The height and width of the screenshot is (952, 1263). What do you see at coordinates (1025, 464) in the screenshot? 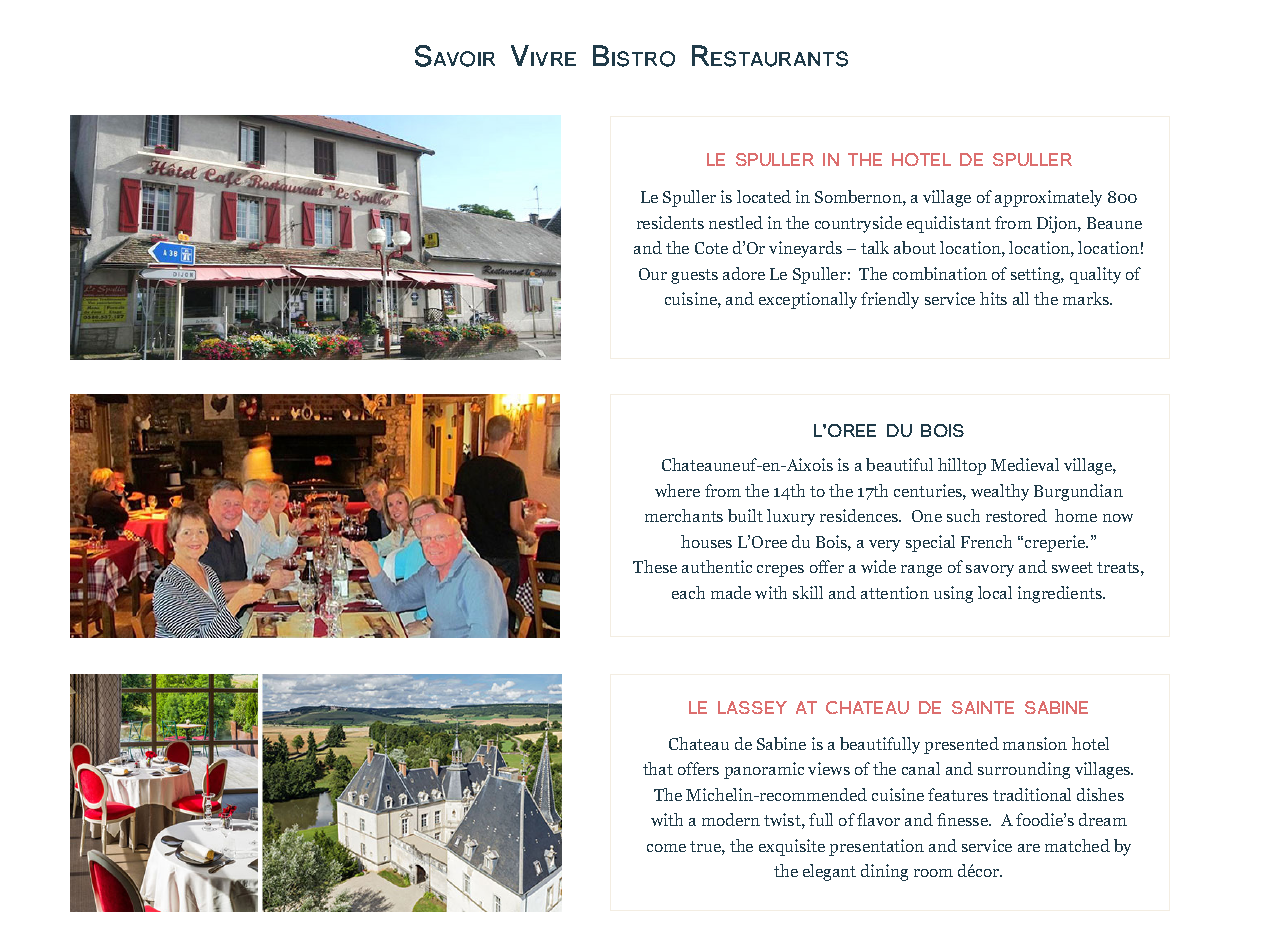
I see `Medieval` at bounding box center [1025, 464].
